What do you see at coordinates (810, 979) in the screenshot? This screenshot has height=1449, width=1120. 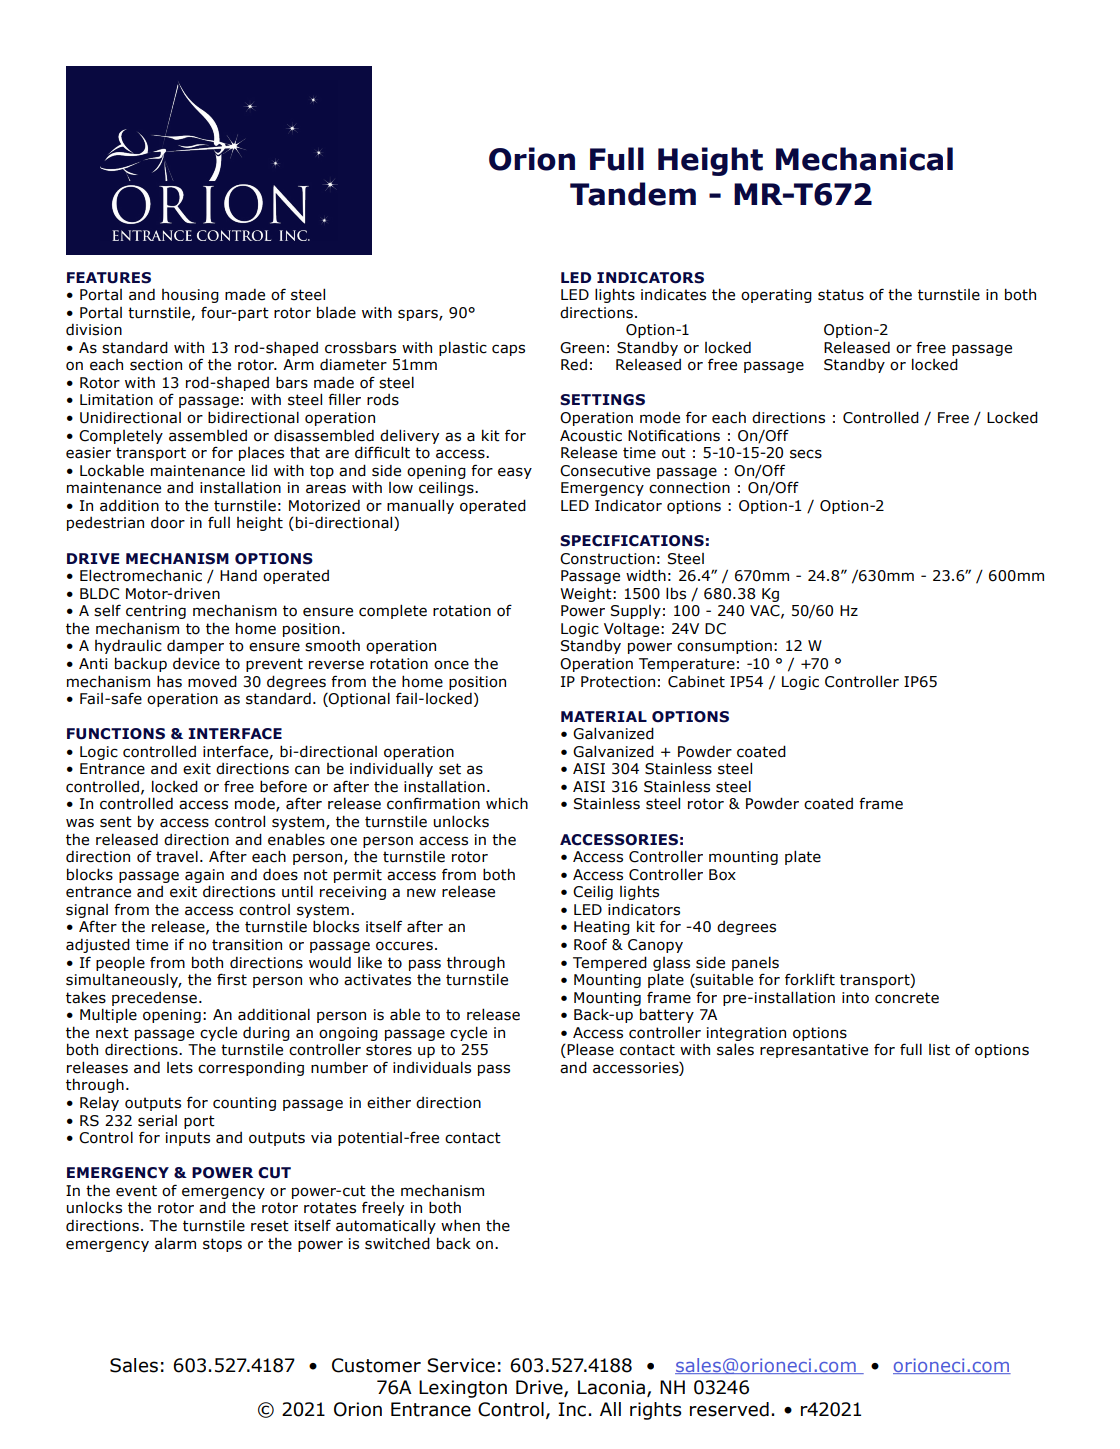 I see `forklift` at bounding box center [810, 979].
